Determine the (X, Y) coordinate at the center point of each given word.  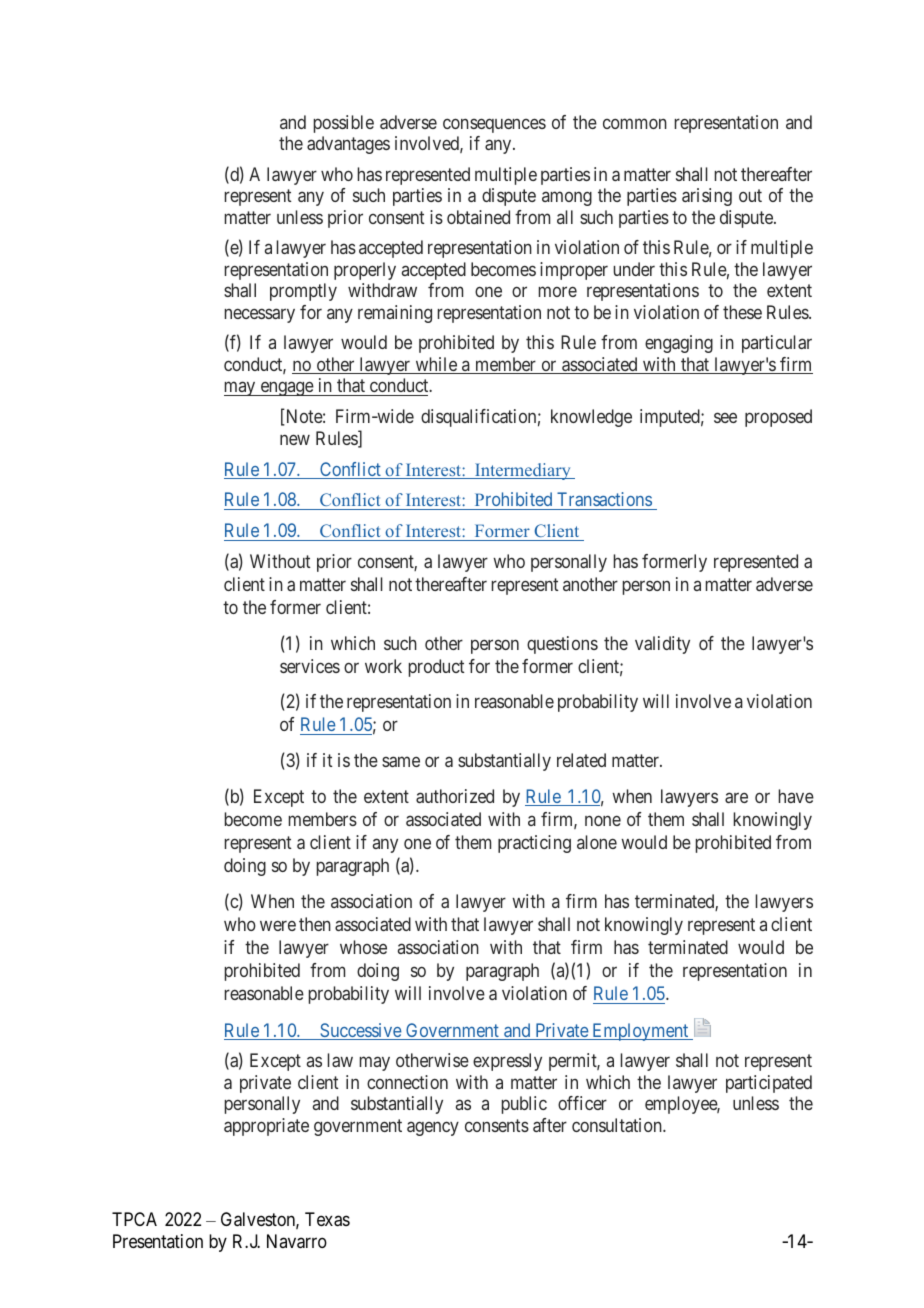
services (310, 666)
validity (662, 645)
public (524, 1105)
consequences (494, 125)
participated (769, 1084)
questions (562, 645)
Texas (327, 1219)
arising (707, 197)
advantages (348, 145)
